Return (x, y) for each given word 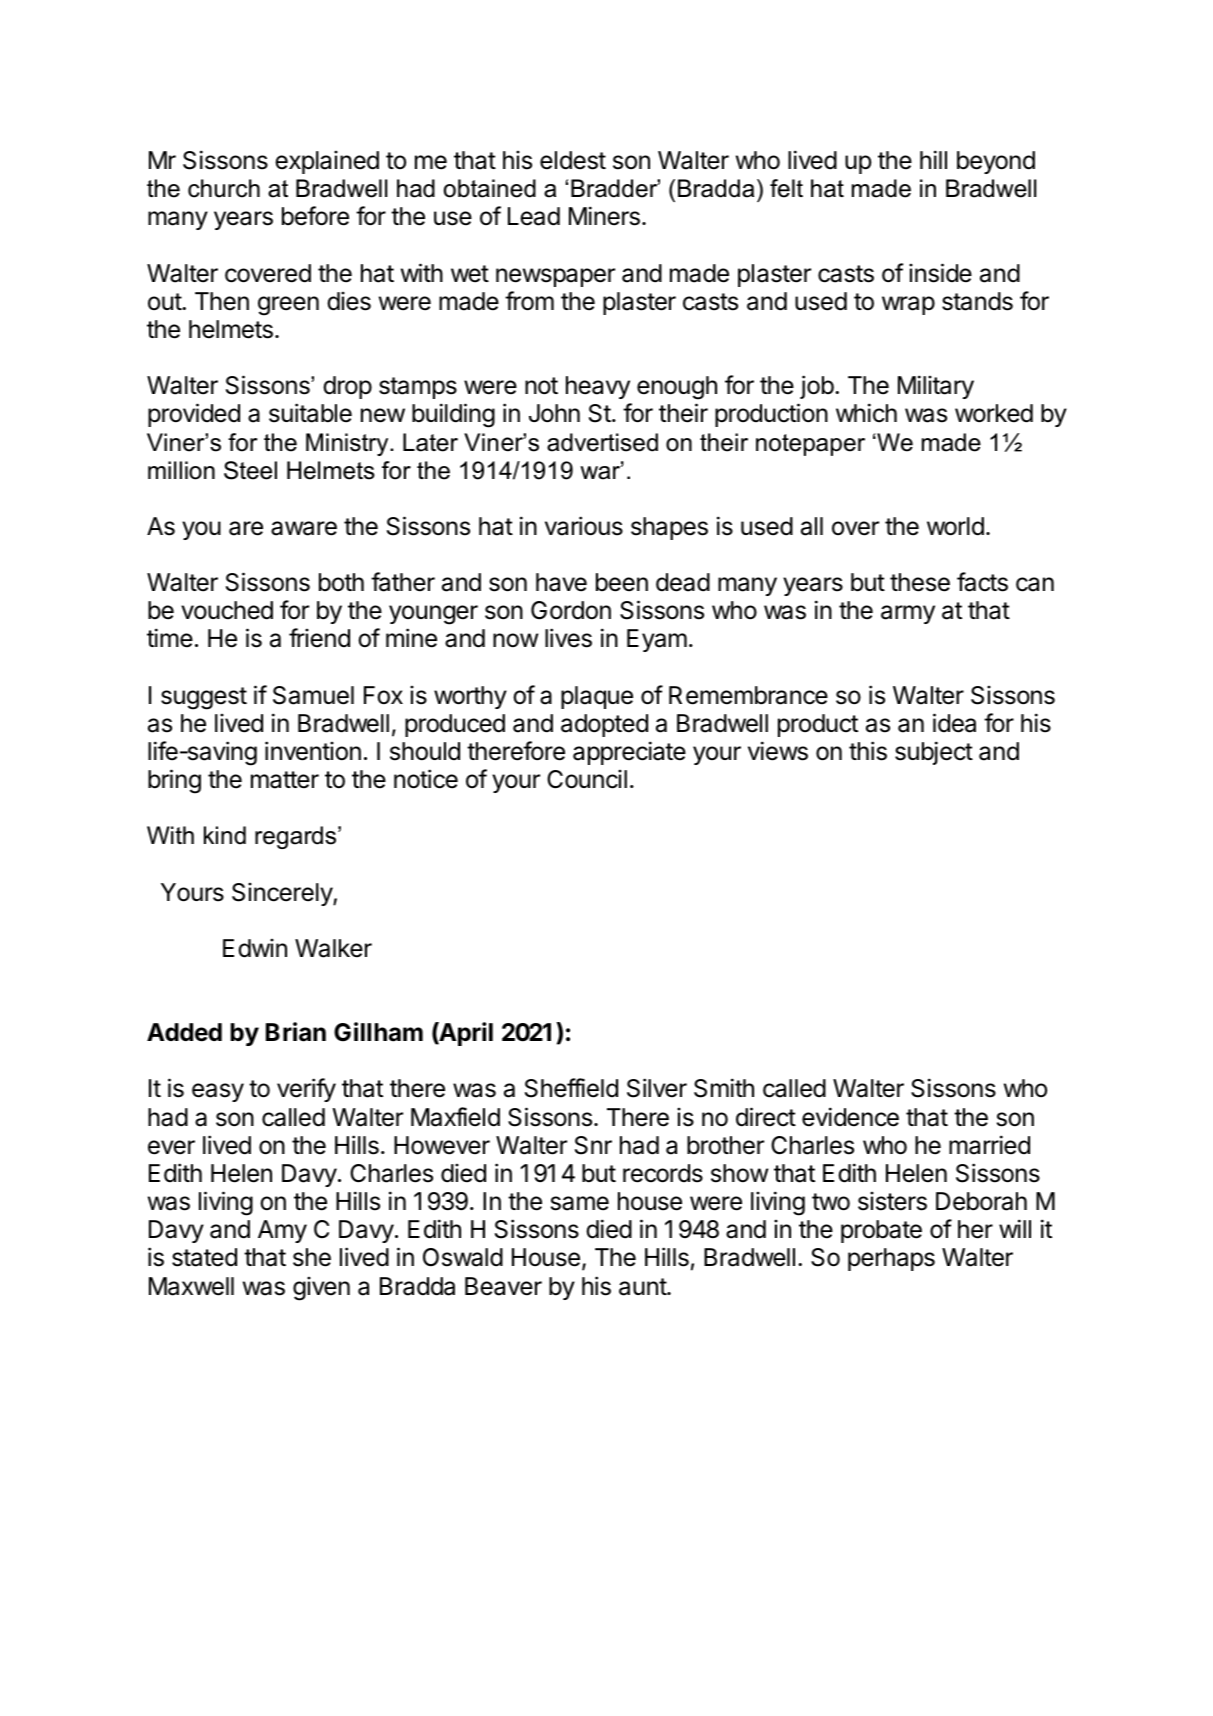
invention (313, 751)
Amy (282, 1231)
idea (954, 723)
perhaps (891, 1259)
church (224, 188)
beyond (996, 162)
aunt (643, 1287)
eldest (573, 160)
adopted (604, 725)
